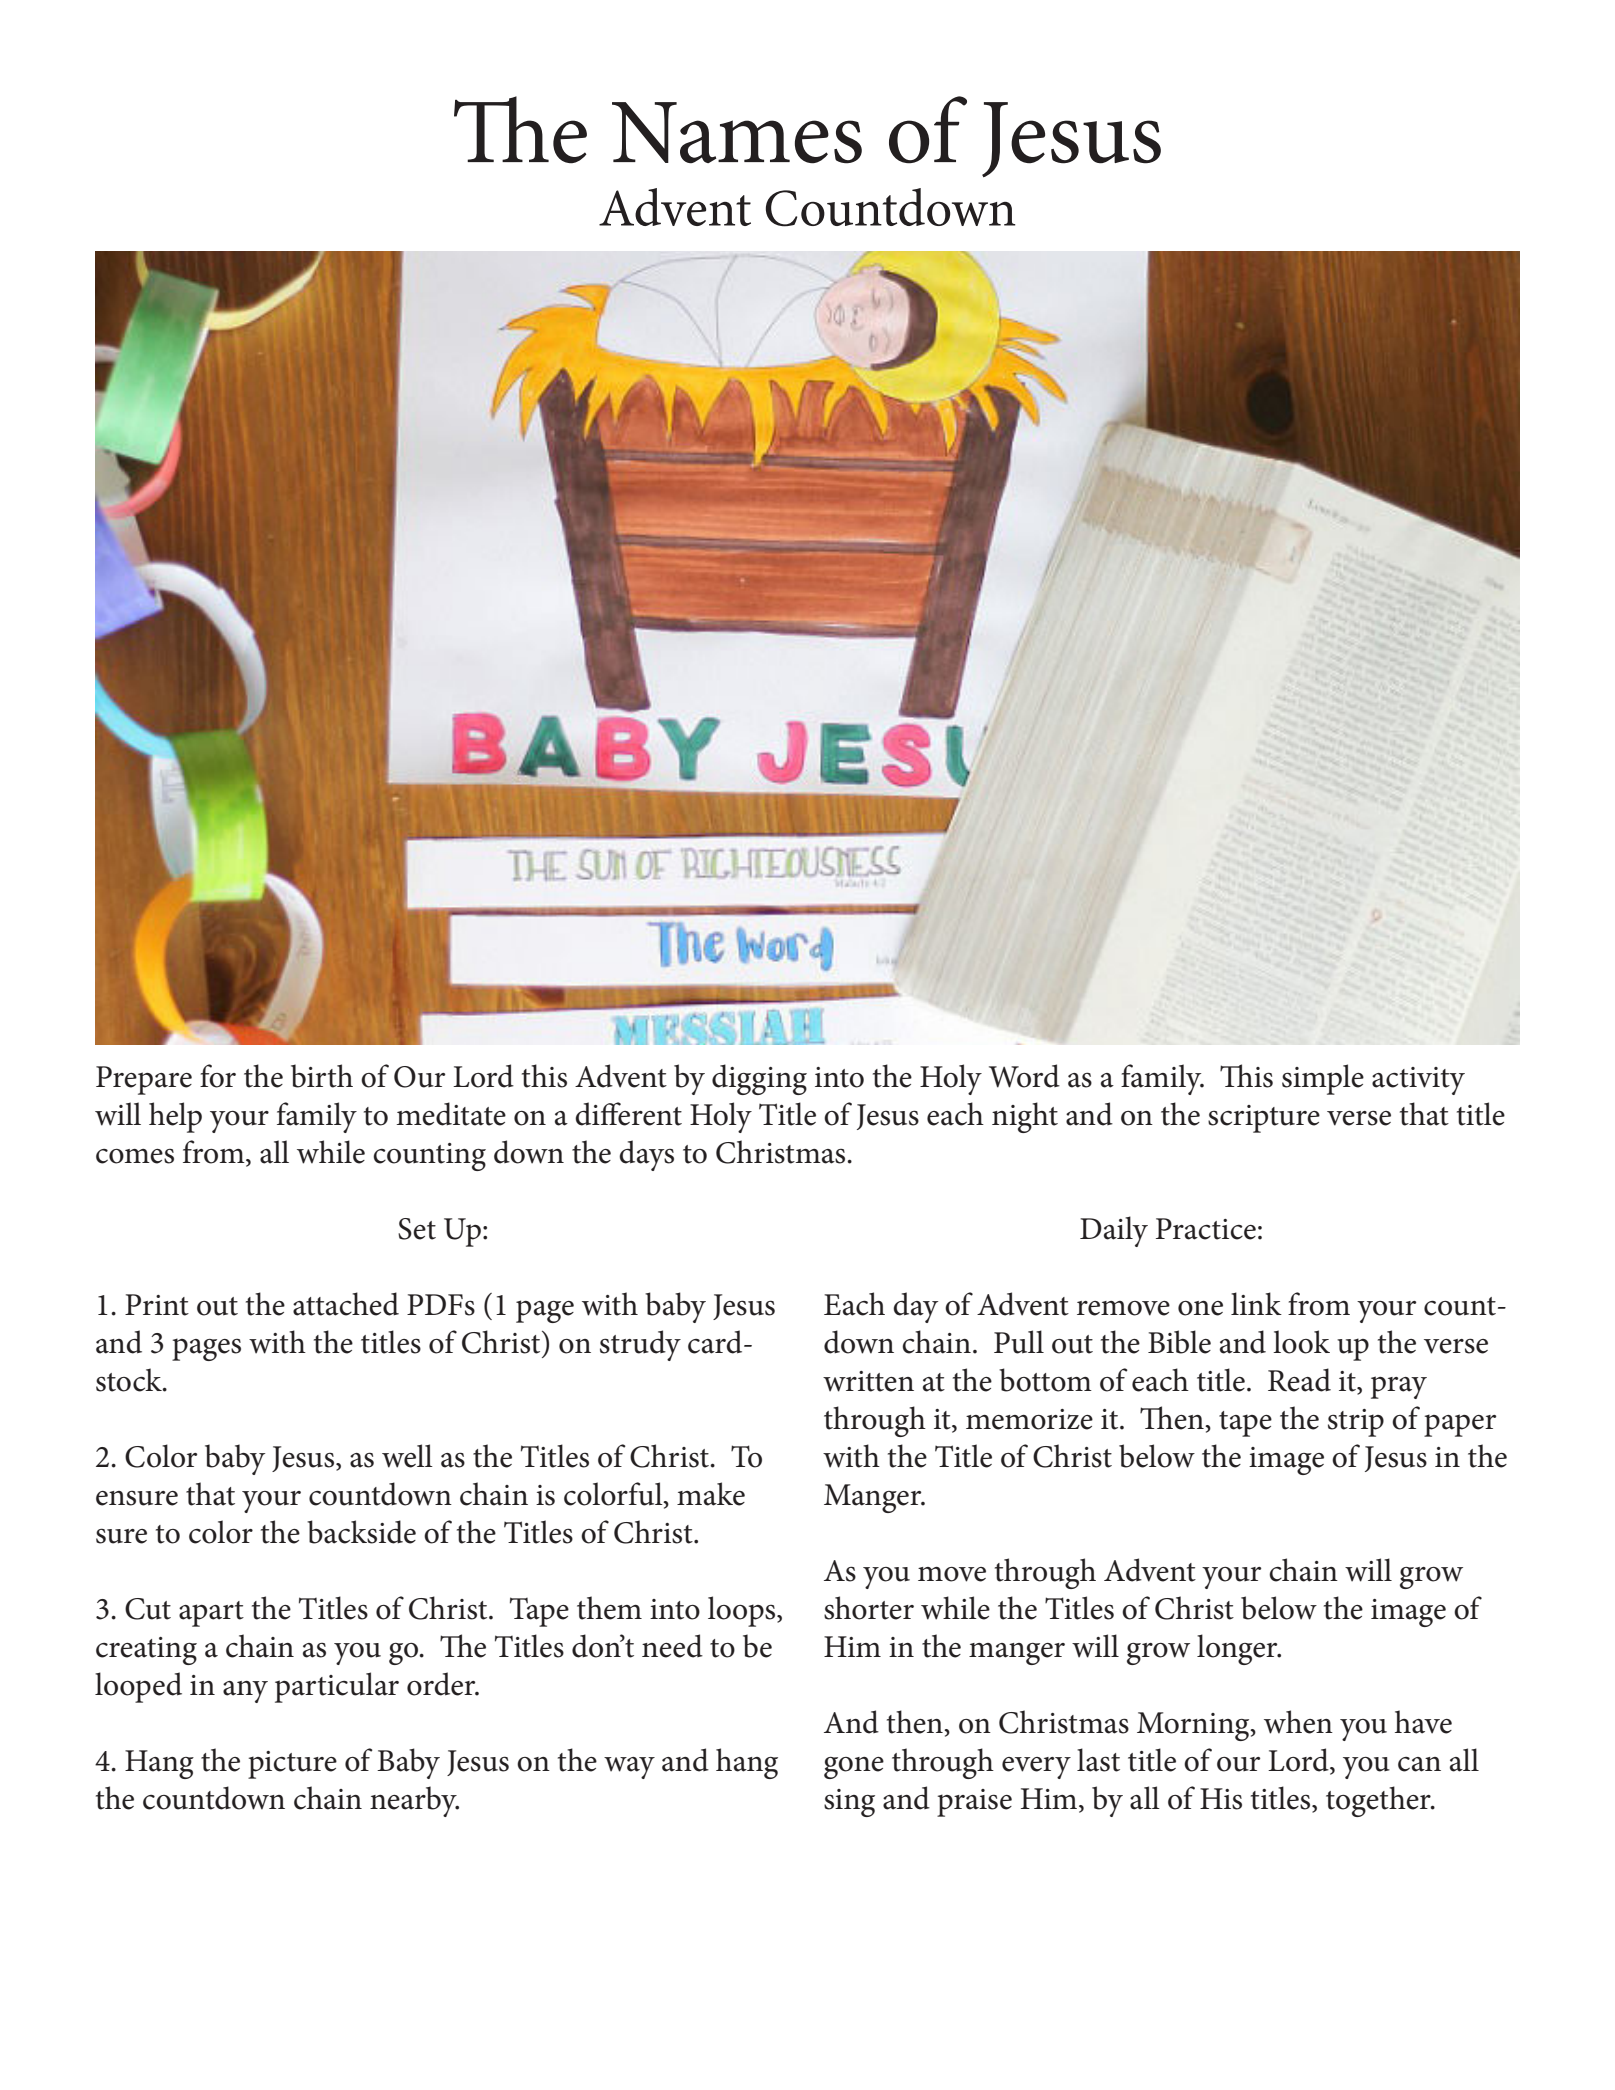 The height and width of the screenshot is (2090, 1615). Describe the element at coordinates (759, 1079) in the screenshot. I see `digging` at that location.
